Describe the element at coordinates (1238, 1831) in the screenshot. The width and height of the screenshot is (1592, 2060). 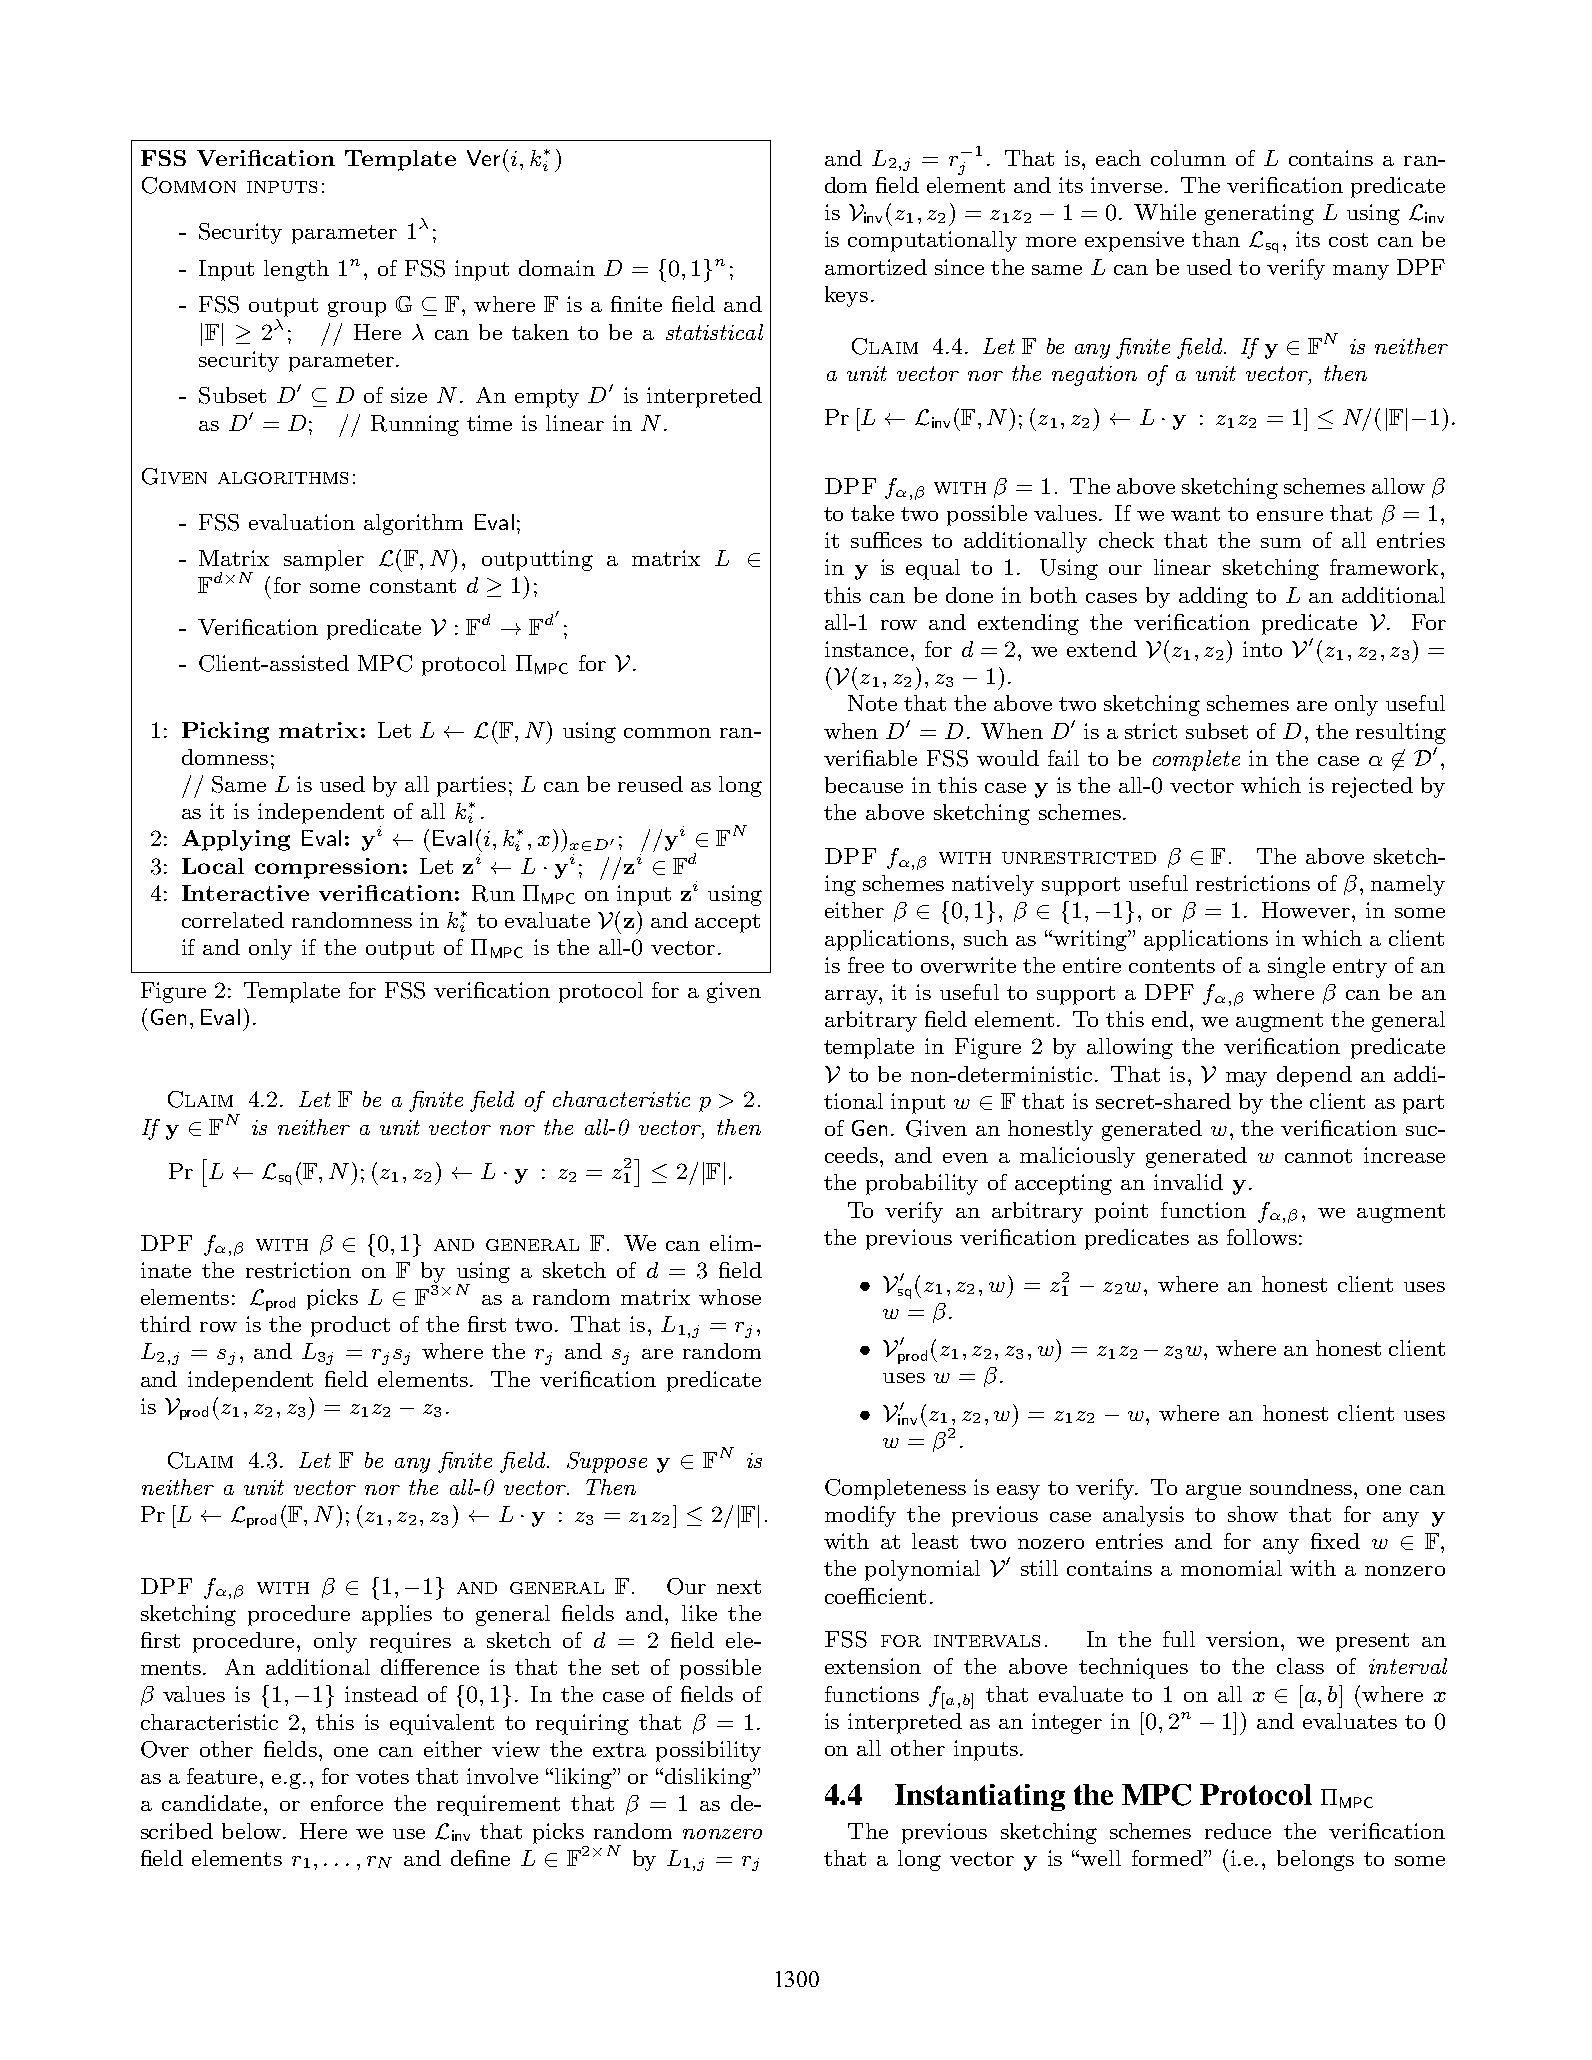
I see `reduce` at that location.
